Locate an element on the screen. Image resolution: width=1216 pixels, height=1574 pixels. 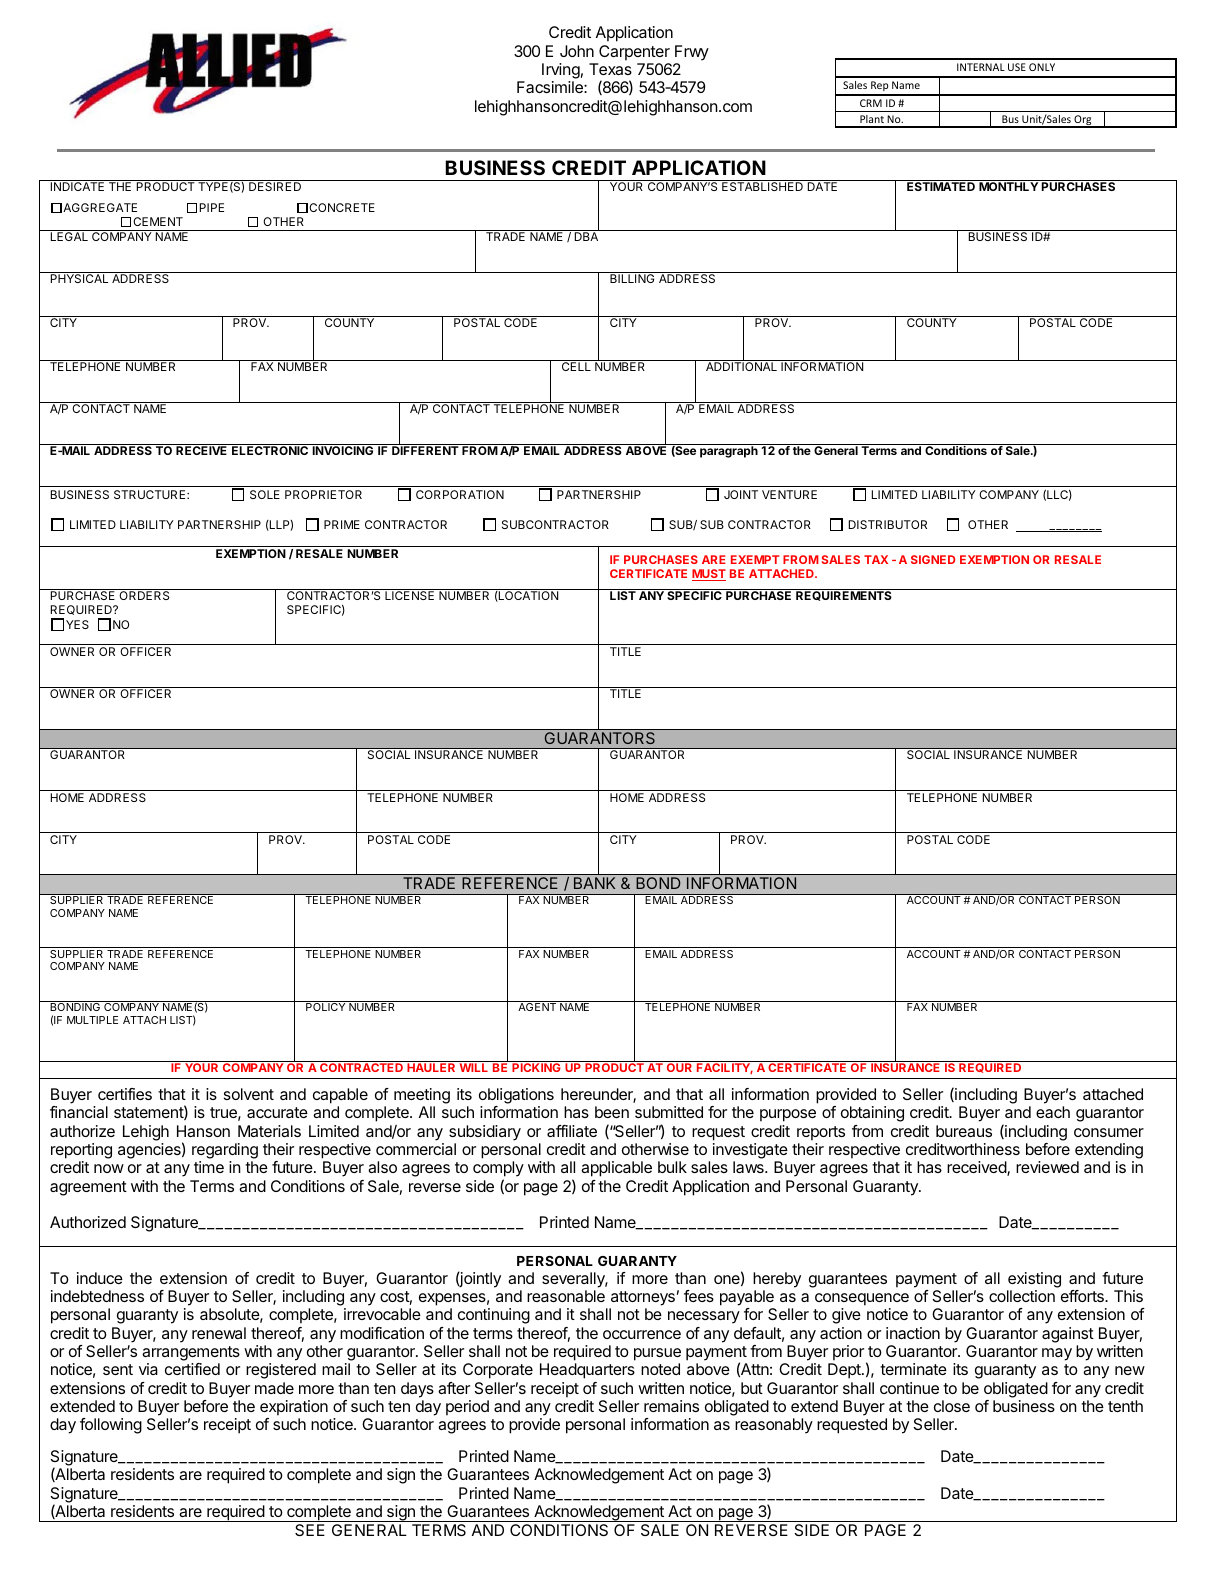
PIPE is located at coordinates (212, 207).
